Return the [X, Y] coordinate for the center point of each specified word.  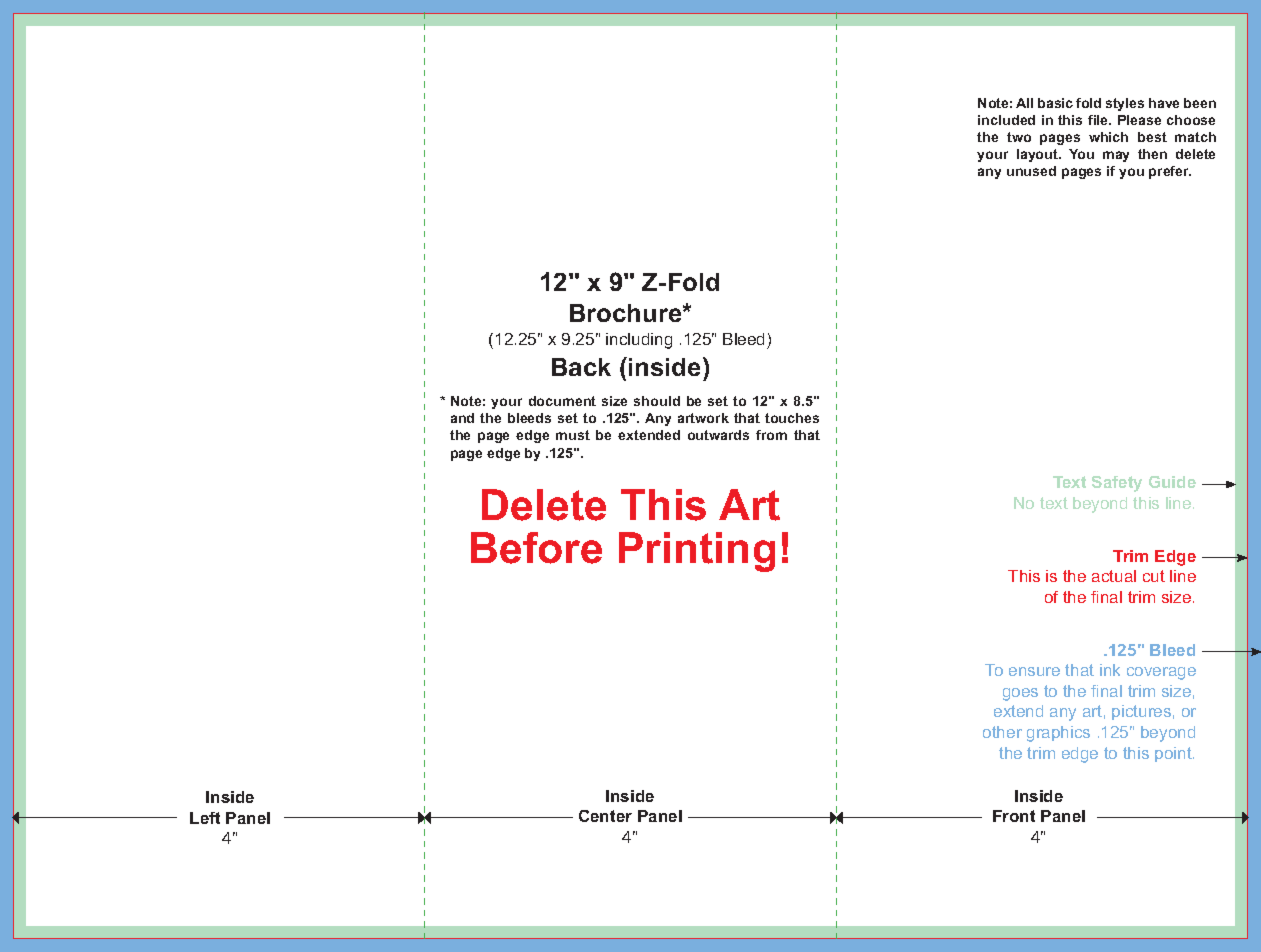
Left [205, 818]
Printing [697, 552]
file [1099, 120]
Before [536, 548]
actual [1114, 576]
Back [581, 367]
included [1006, 120]
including [639, 341]
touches [792, 418]
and [462, 418]
